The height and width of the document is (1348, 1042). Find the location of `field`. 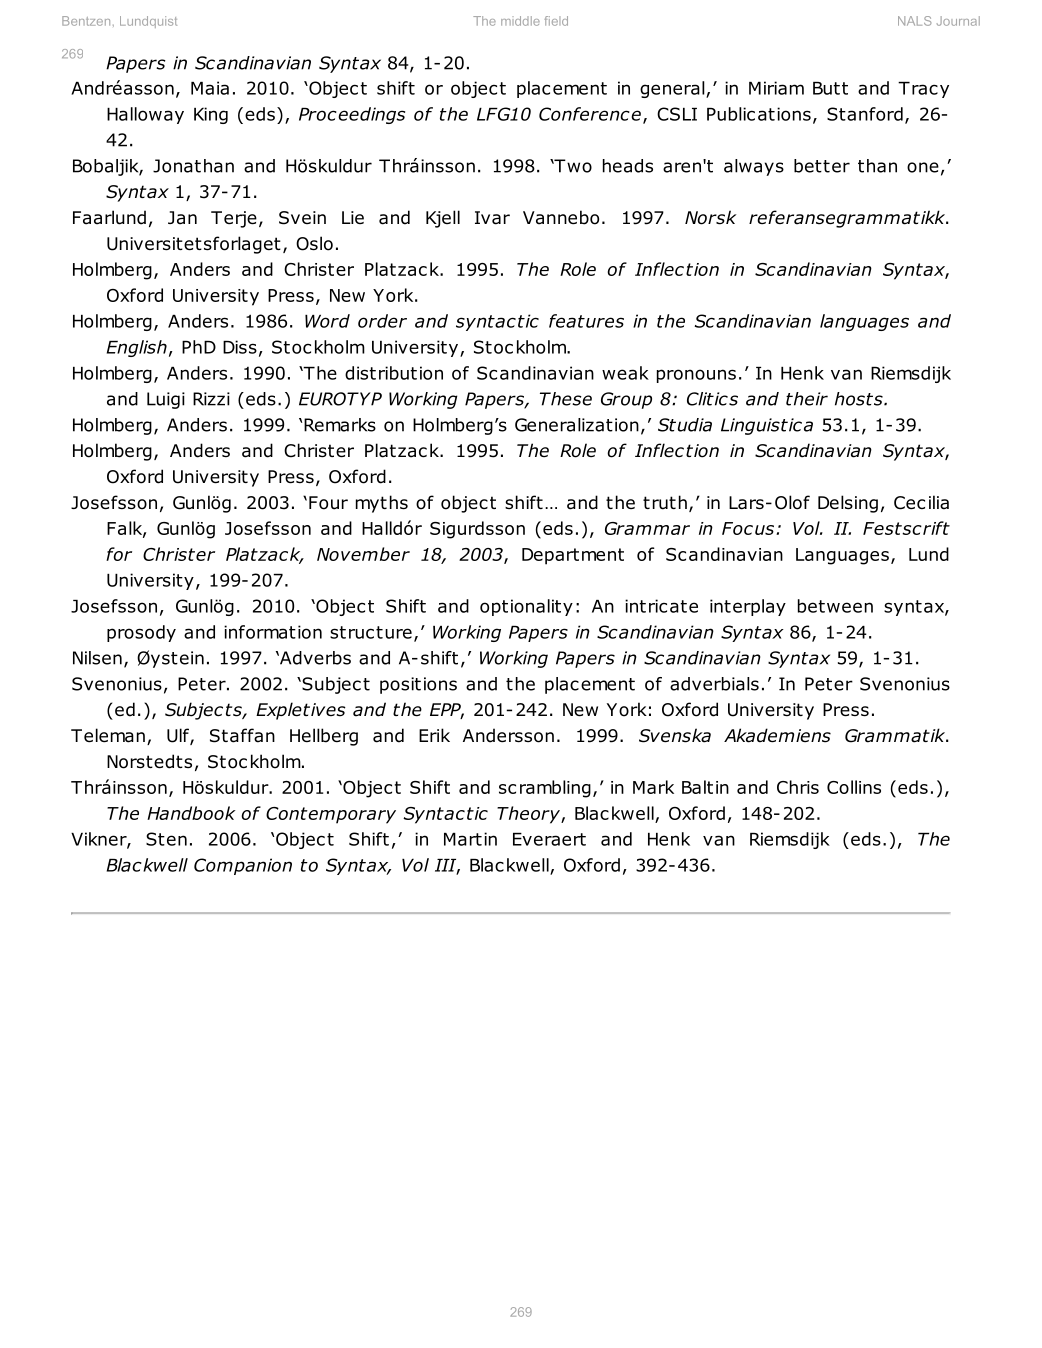

field is located at coordinates (556, 21).
